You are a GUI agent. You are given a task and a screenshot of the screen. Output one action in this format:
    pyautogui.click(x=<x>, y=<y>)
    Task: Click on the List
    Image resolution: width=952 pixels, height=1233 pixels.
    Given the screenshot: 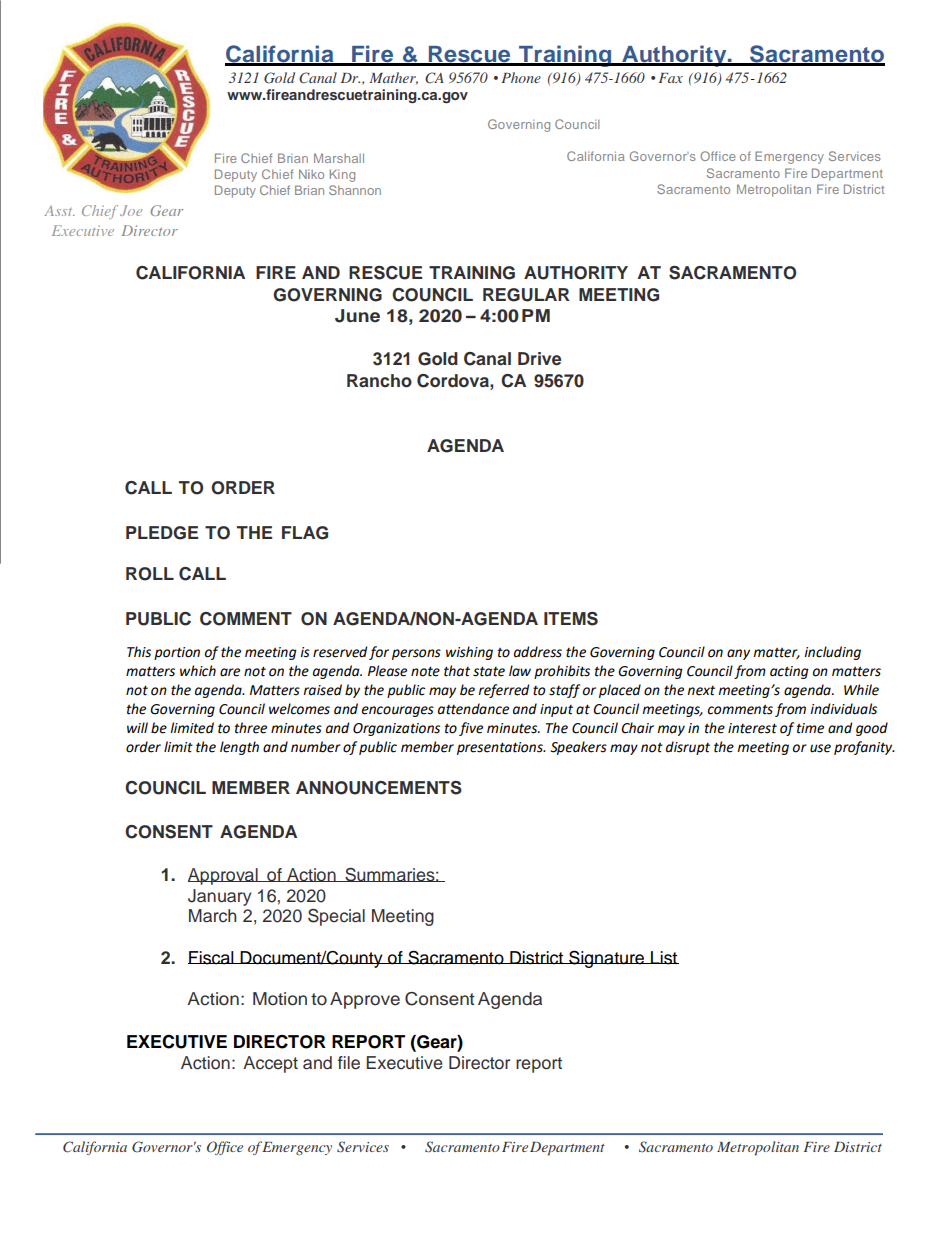 What is the action you would take?
    pyautogui.click(x=664, y=958)
